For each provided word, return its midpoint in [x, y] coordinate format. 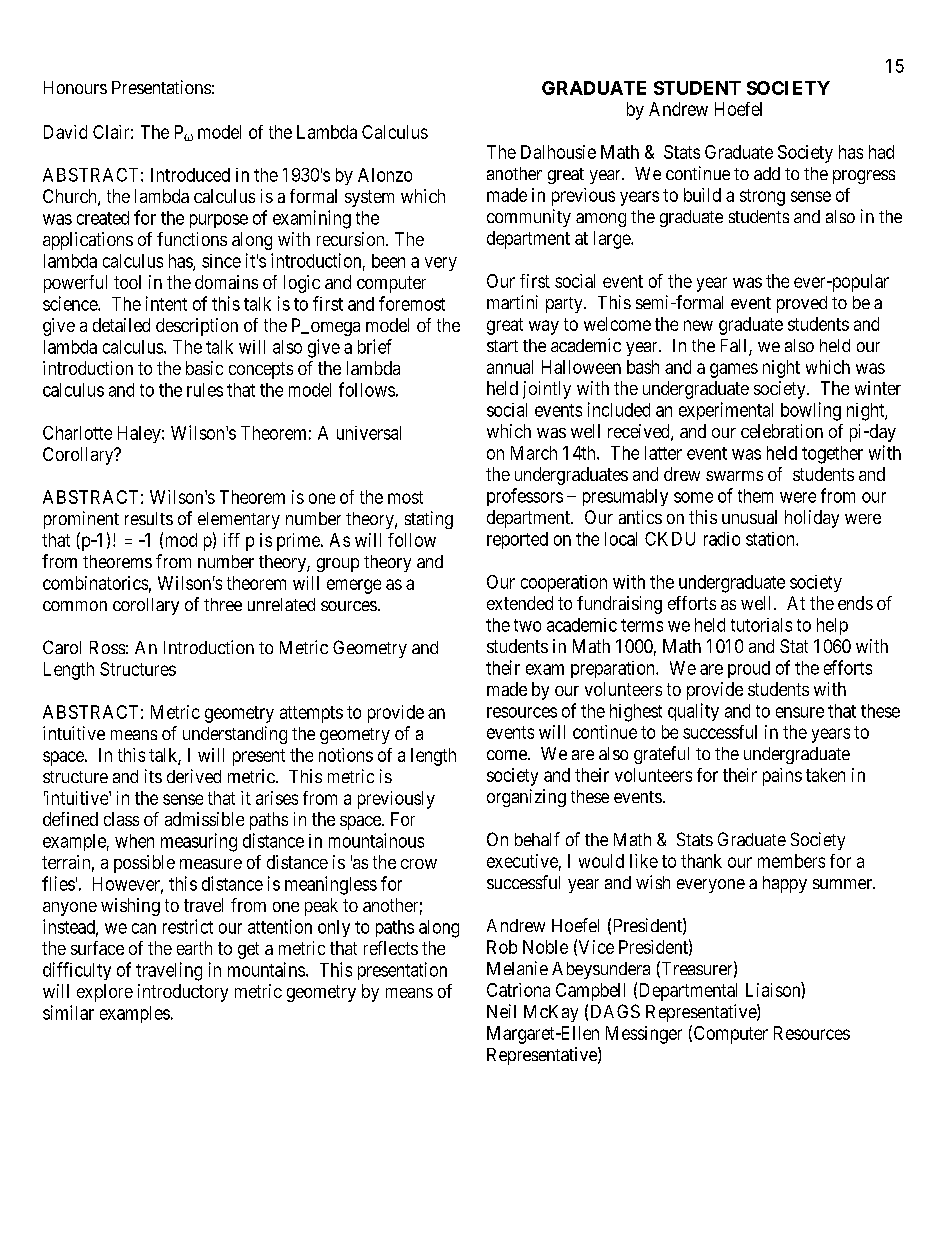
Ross [107, 647]
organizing [526, 798]
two [527, 625]
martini [512, 302]
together [832, 455]
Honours [75, 87]
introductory [183, 993]
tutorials [761, 625]
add [767, 173]
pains [782, 777]
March [534, 453]
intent [166, 303]
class [121, 819]
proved [802, 304]
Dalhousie [558, 152]
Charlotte [77, 433]
